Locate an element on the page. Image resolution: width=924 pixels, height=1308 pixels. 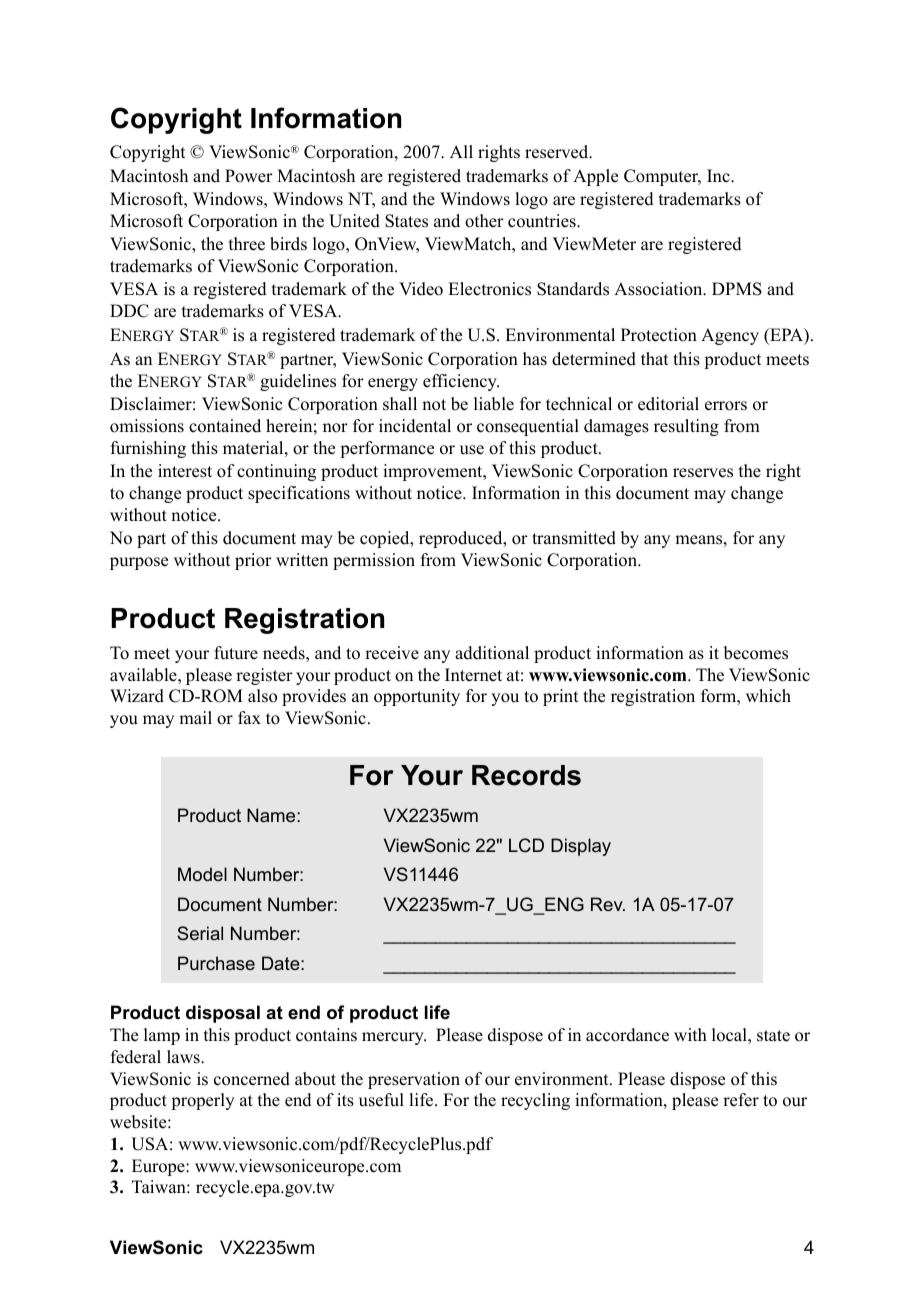
Computer is located at coordinates (662, 177).
